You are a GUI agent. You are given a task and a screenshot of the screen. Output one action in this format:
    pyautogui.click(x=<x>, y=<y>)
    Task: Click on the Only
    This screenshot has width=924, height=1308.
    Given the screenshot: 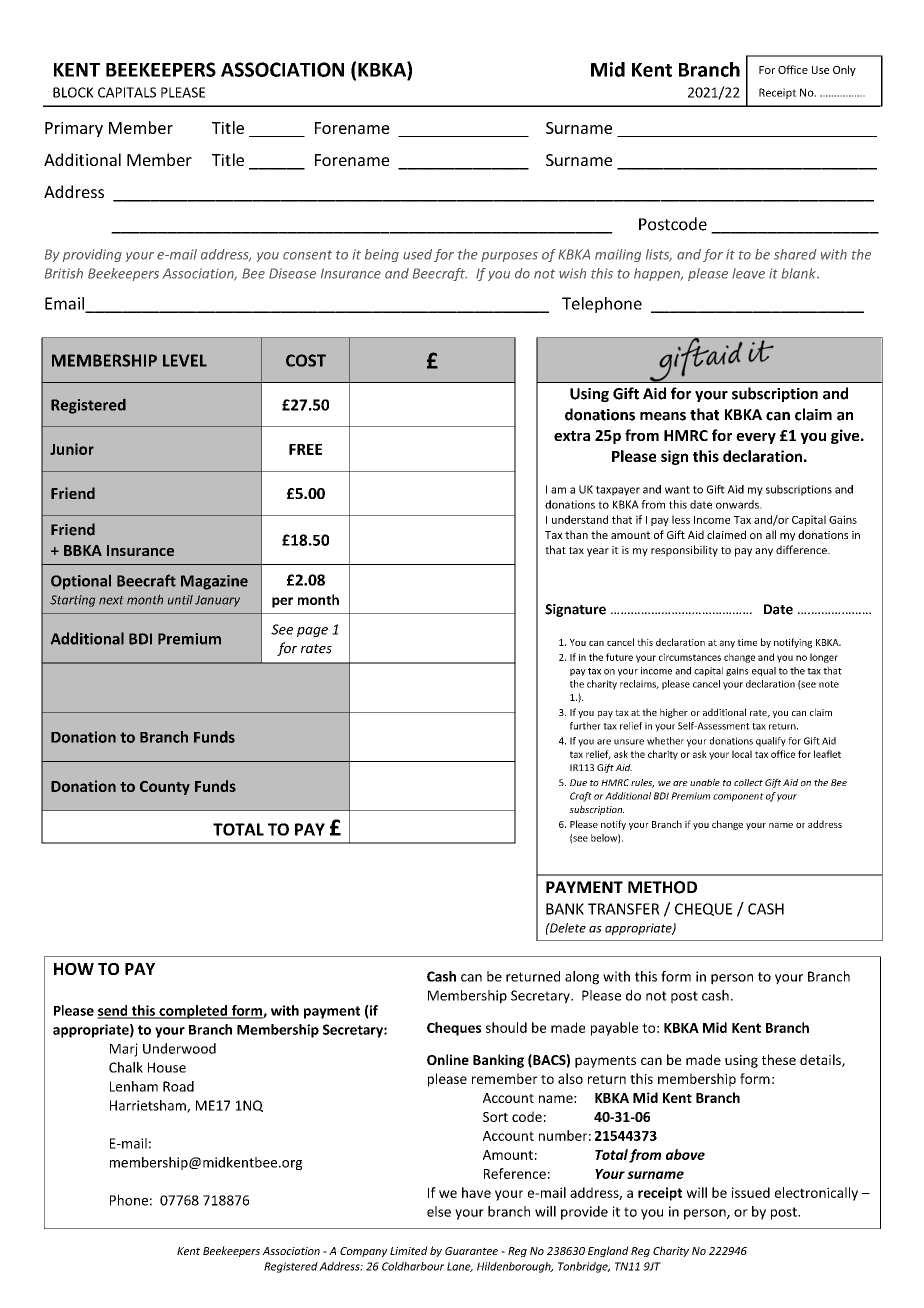 What is the action you would take?
    pyautogui.click(x=844, y=70)
